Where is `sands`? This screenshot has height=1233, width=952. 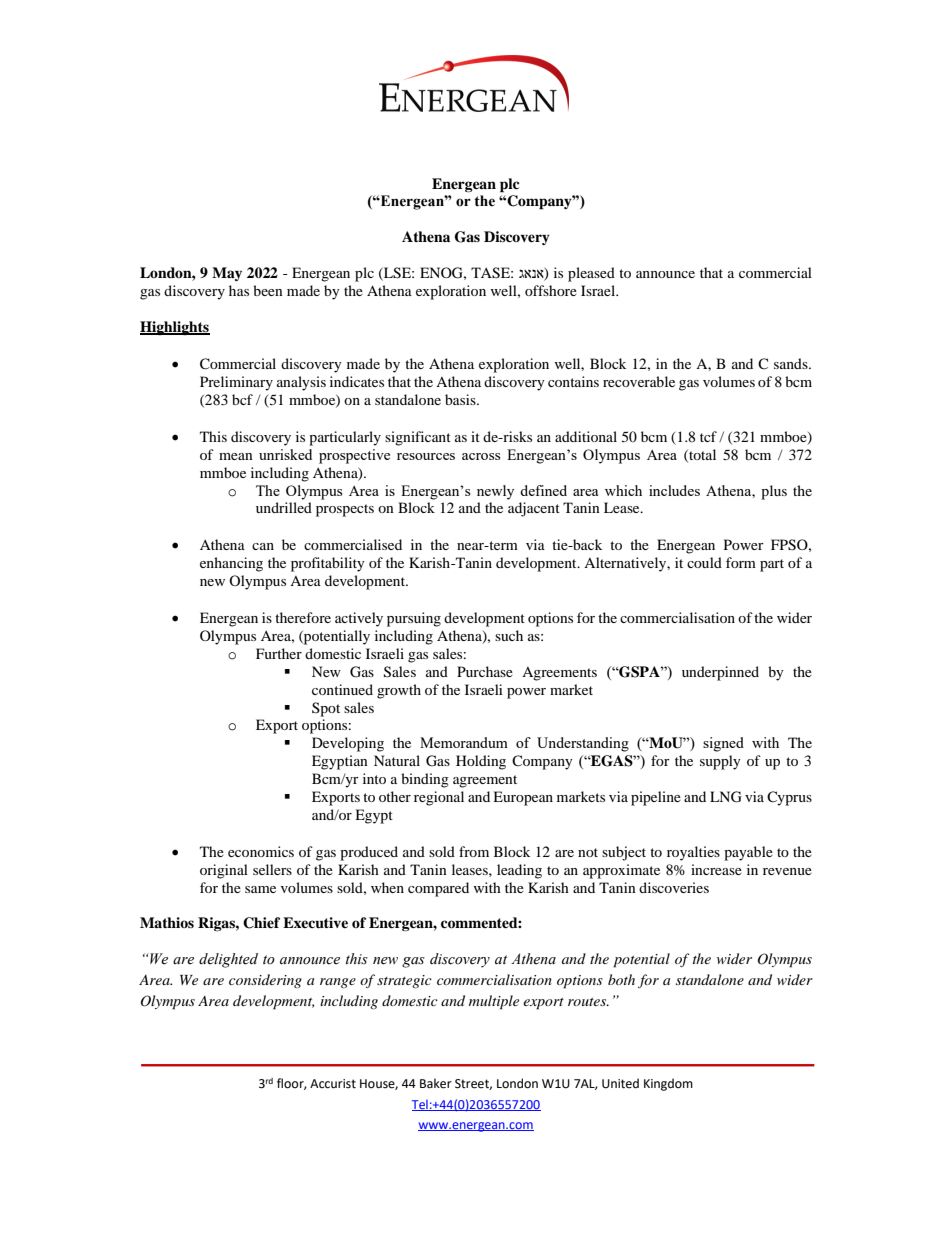 sands is located at coordinates (792, 363).
